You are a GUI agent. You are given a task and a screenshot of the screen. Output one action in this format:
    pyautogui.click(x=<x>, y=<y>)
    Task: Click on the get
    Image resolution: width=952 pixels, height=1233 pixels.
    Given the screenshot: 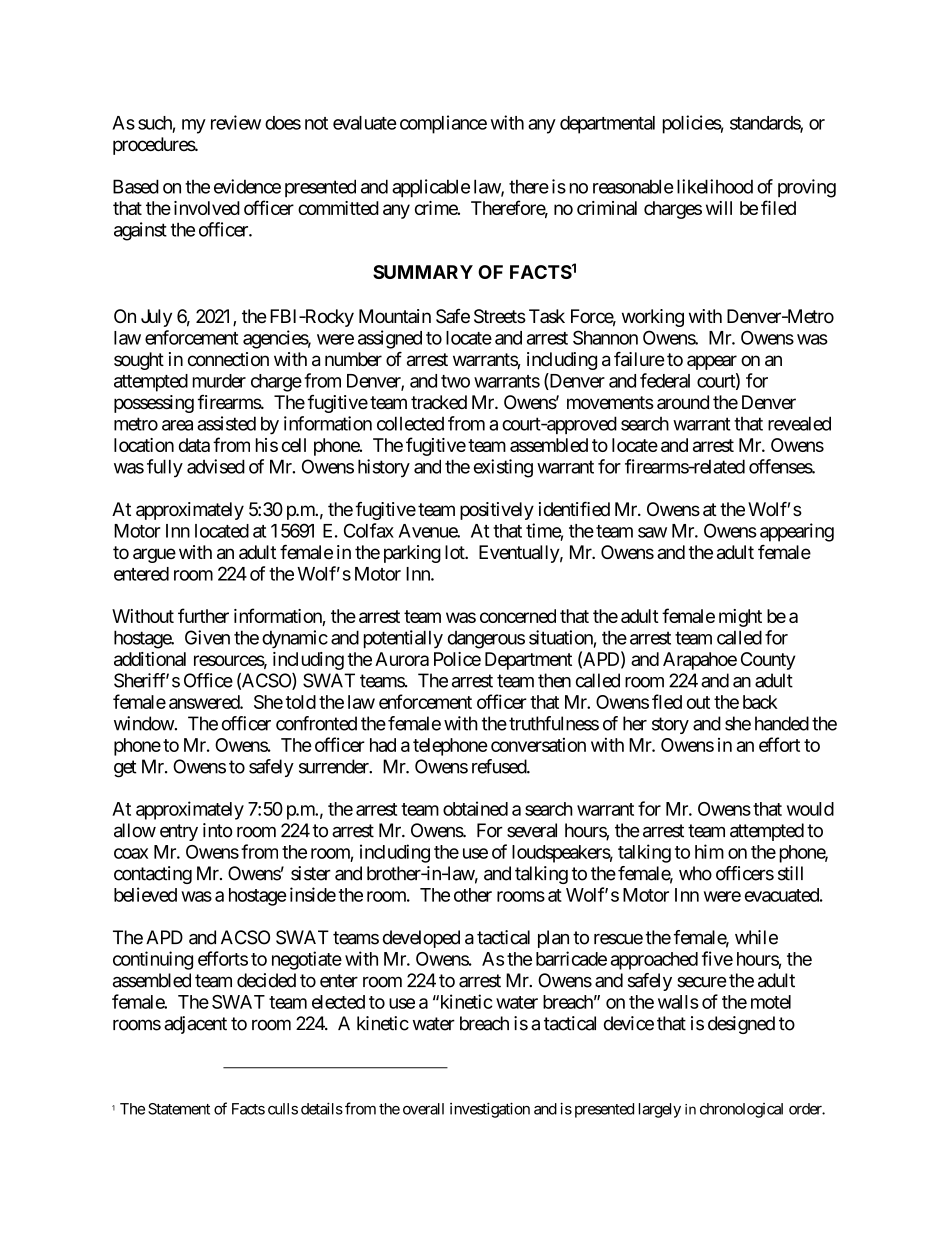 What is the action you would take?
    pyautogui.click(x=125, y=769)
